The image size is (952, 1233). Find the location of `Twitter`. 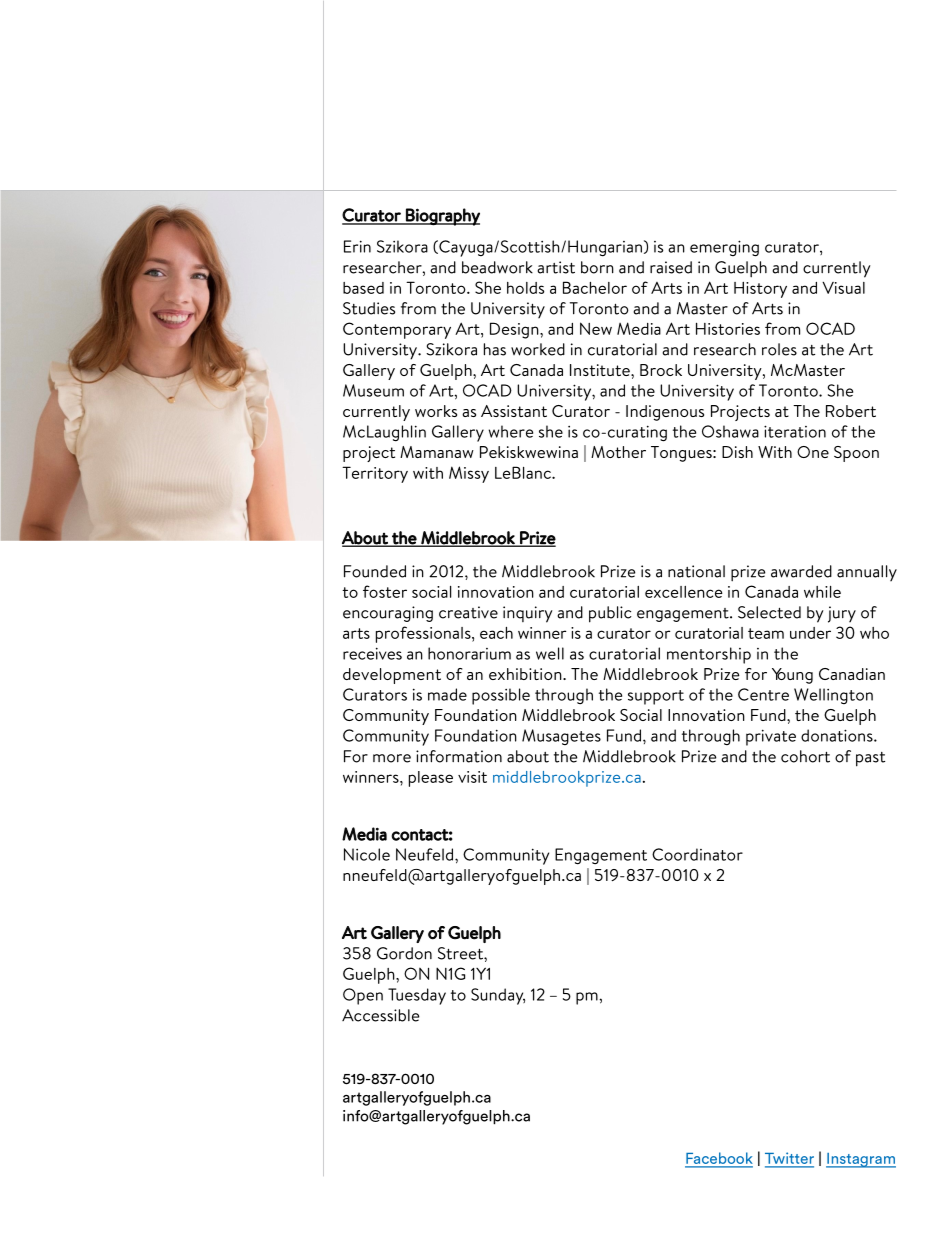

Twitter is located at coordinates (789, 1159).
